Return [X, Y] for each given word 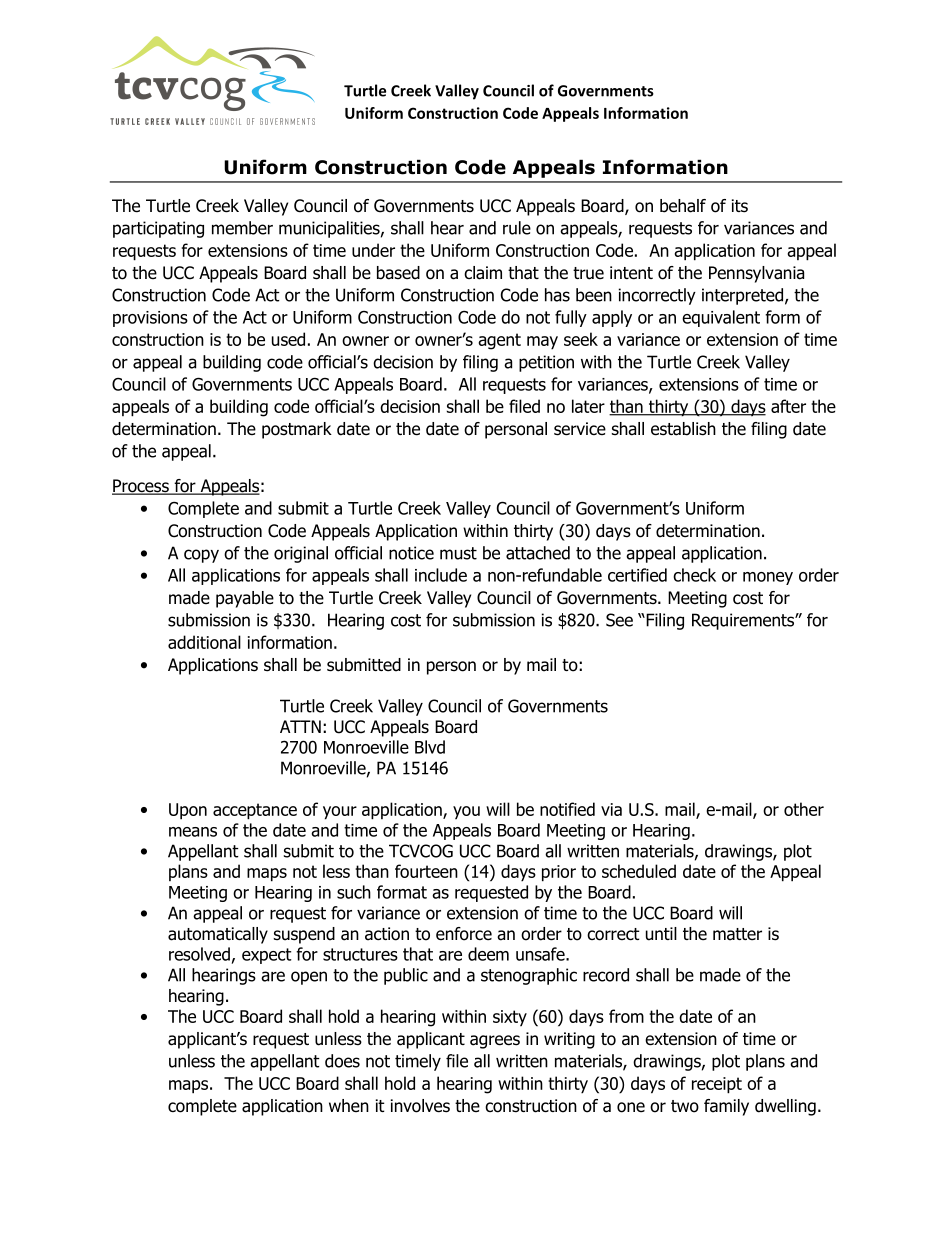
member [242, 228]
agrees [495, 1042]
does [342, 1061]
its [740, 206]
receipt [717, 1085]
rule [517, 228]
